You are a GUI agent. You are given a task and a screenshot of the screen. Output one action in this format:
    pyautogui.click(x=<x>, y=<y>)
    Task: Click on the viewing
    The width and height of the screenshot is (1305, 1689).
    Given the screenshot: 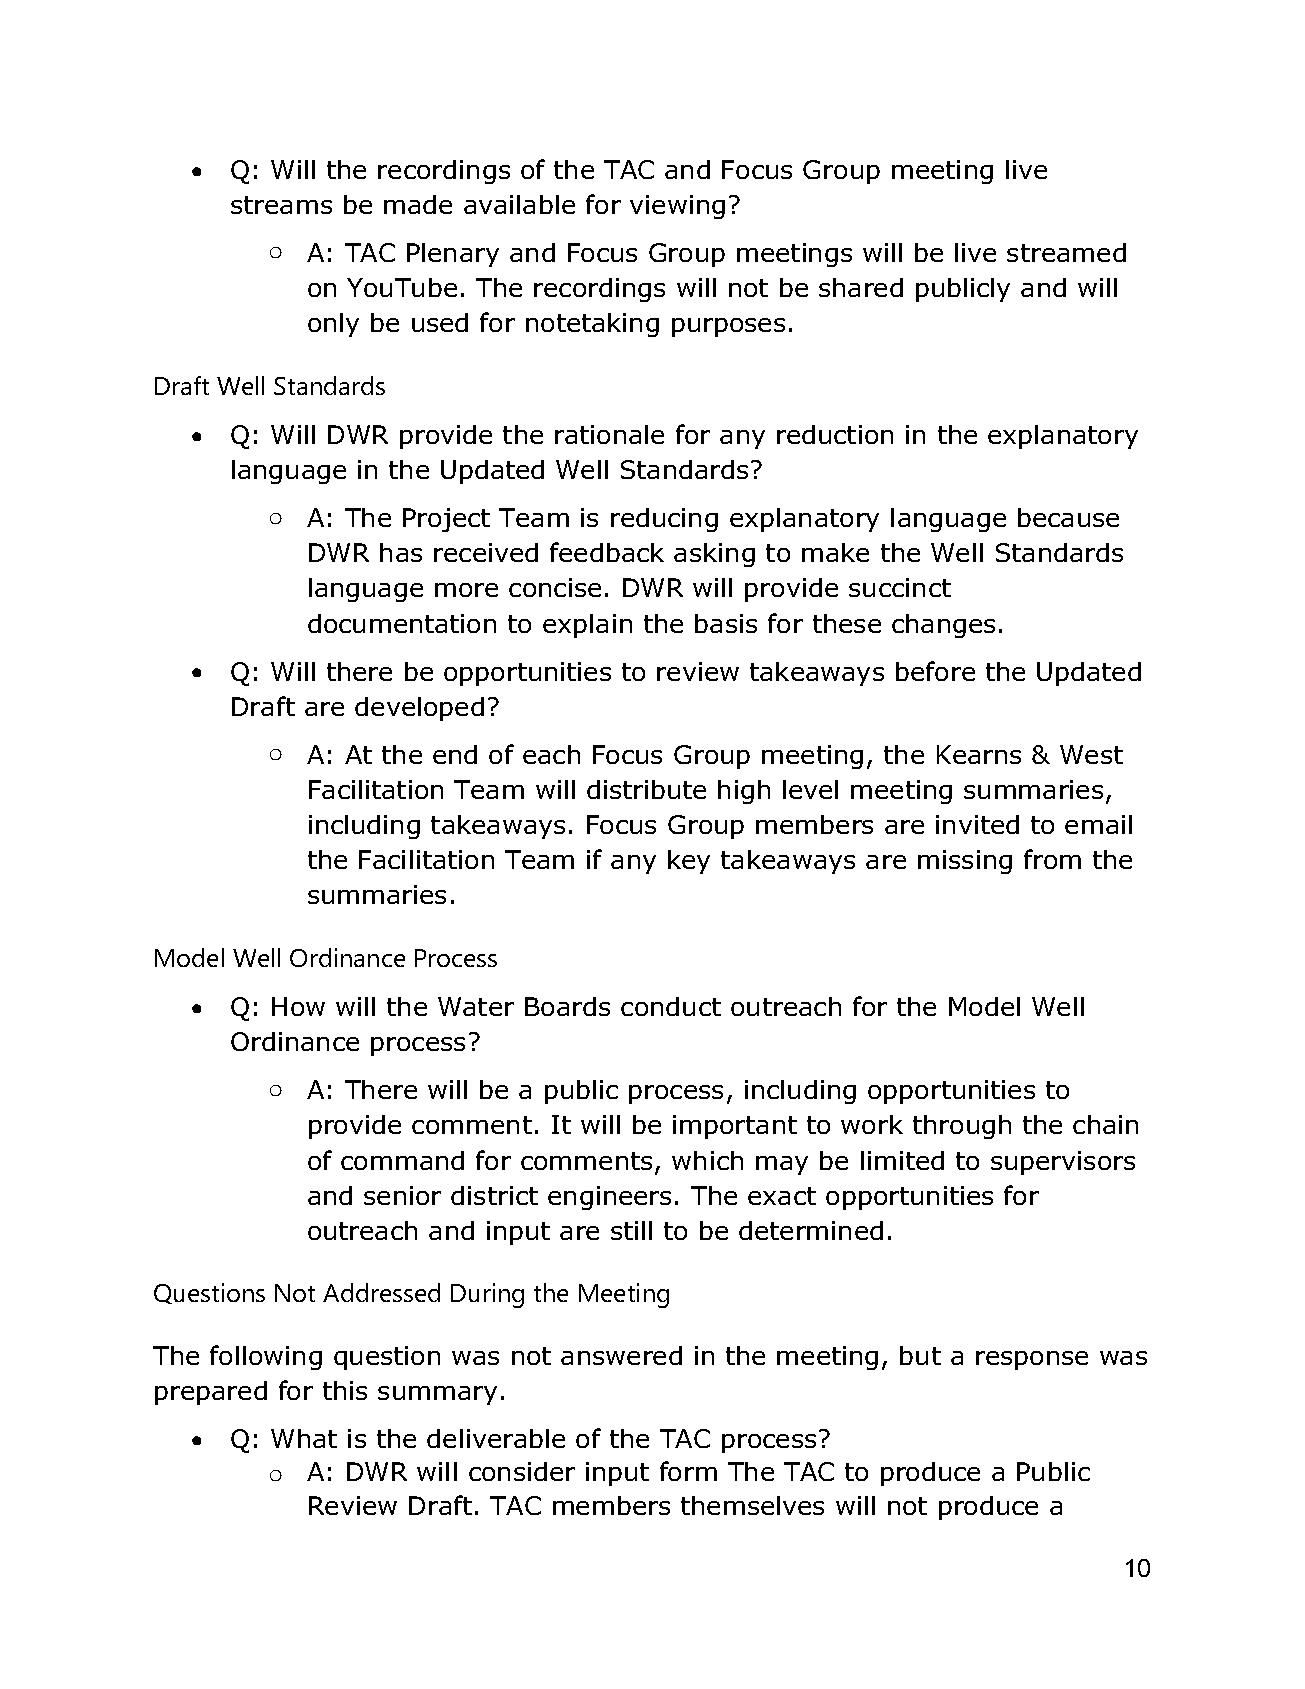 What is the action you would take?
    pyautogui.click(x=677, y=207)
